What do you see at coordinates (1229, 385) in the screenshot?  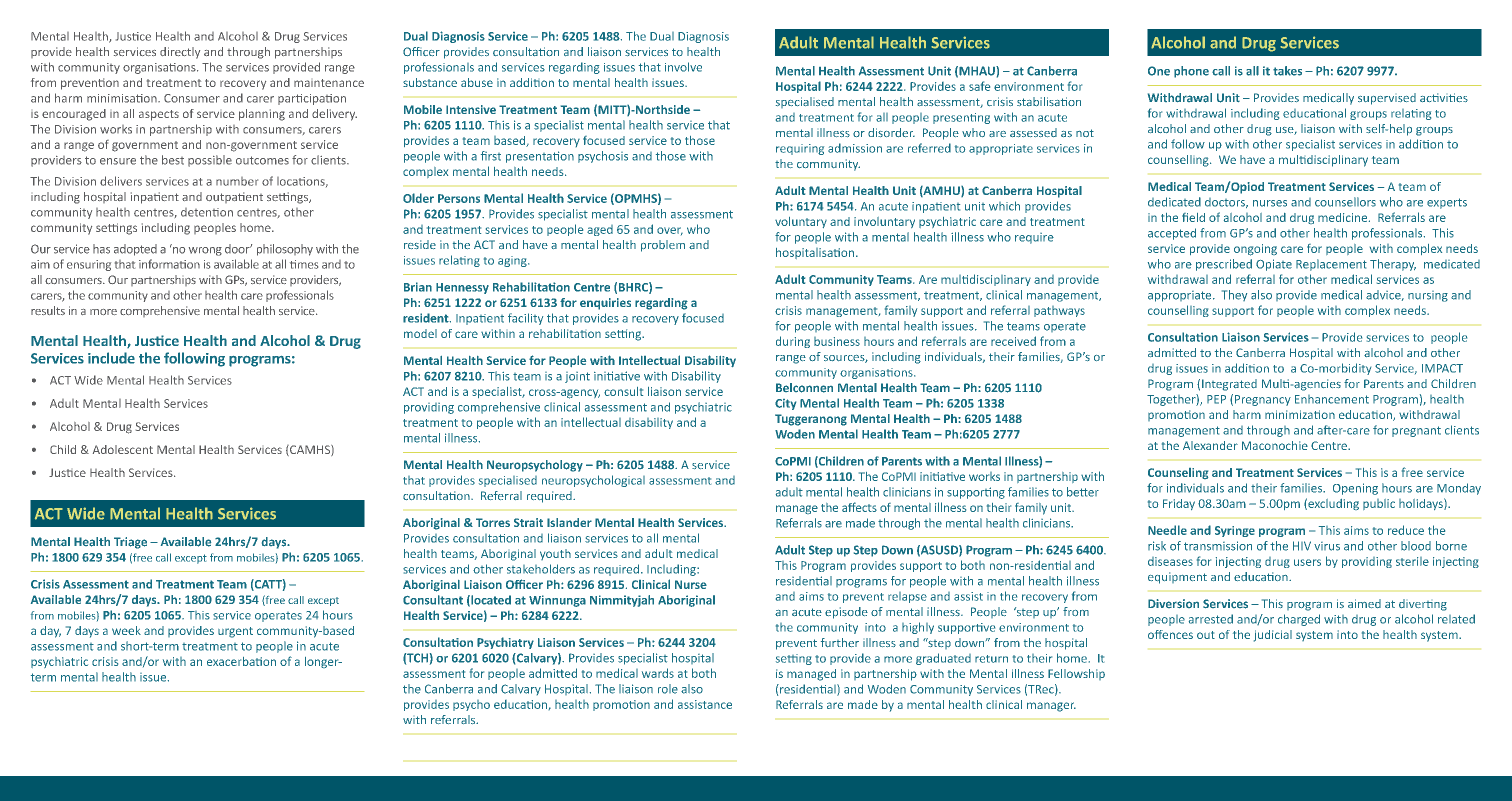 I see `Integrated` at bounding box center [1229, 385].
